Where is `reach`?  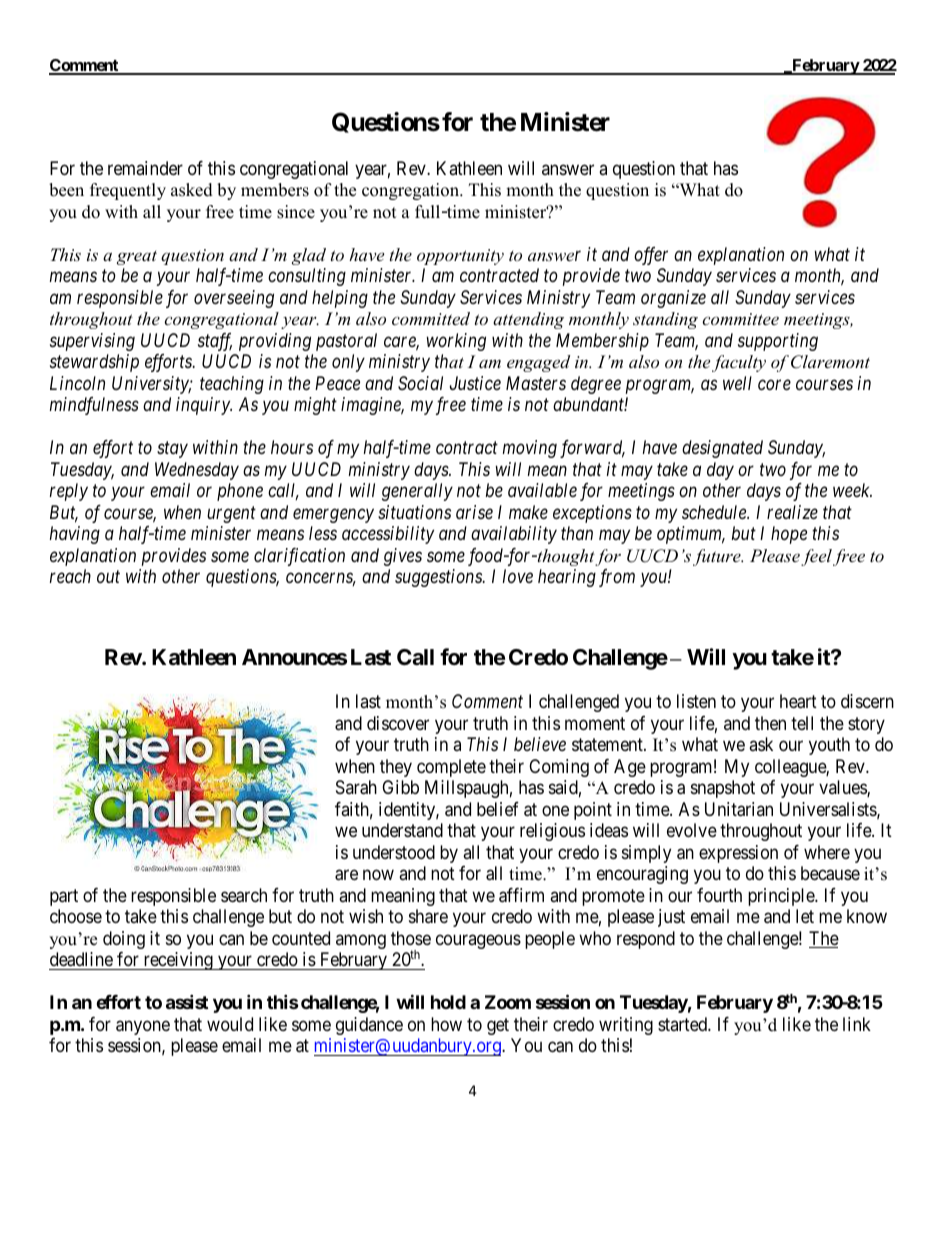
reach is located at coordinates (70, 576).
